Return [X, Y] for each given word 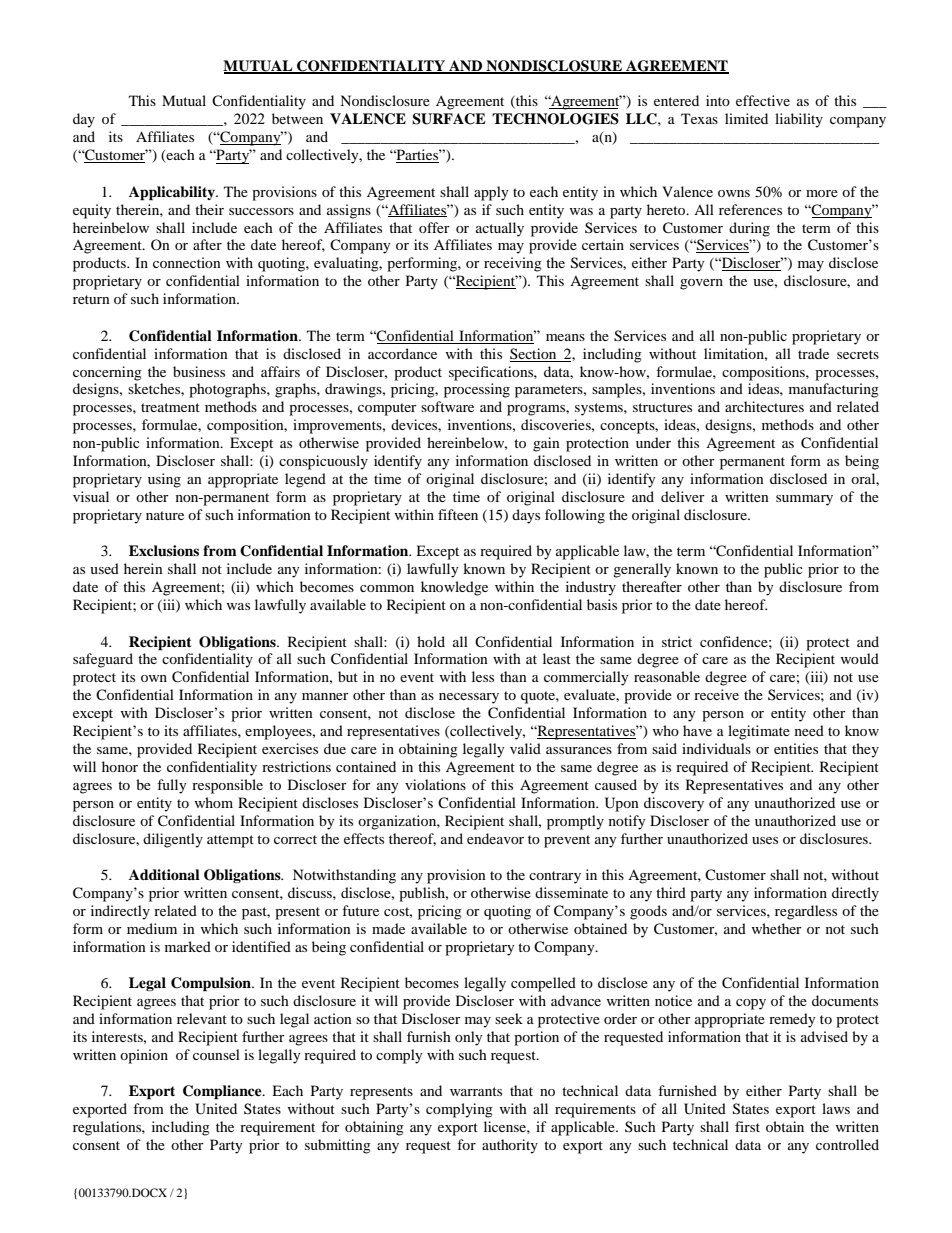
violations [435, 784]
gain [546, 444]
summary [804, 500]
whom [213, 802]
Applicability [173, 193]
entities [796, 748]
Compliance [223, 1092]
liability [799, 120]
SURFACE [449, 119]
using [164, 480]
